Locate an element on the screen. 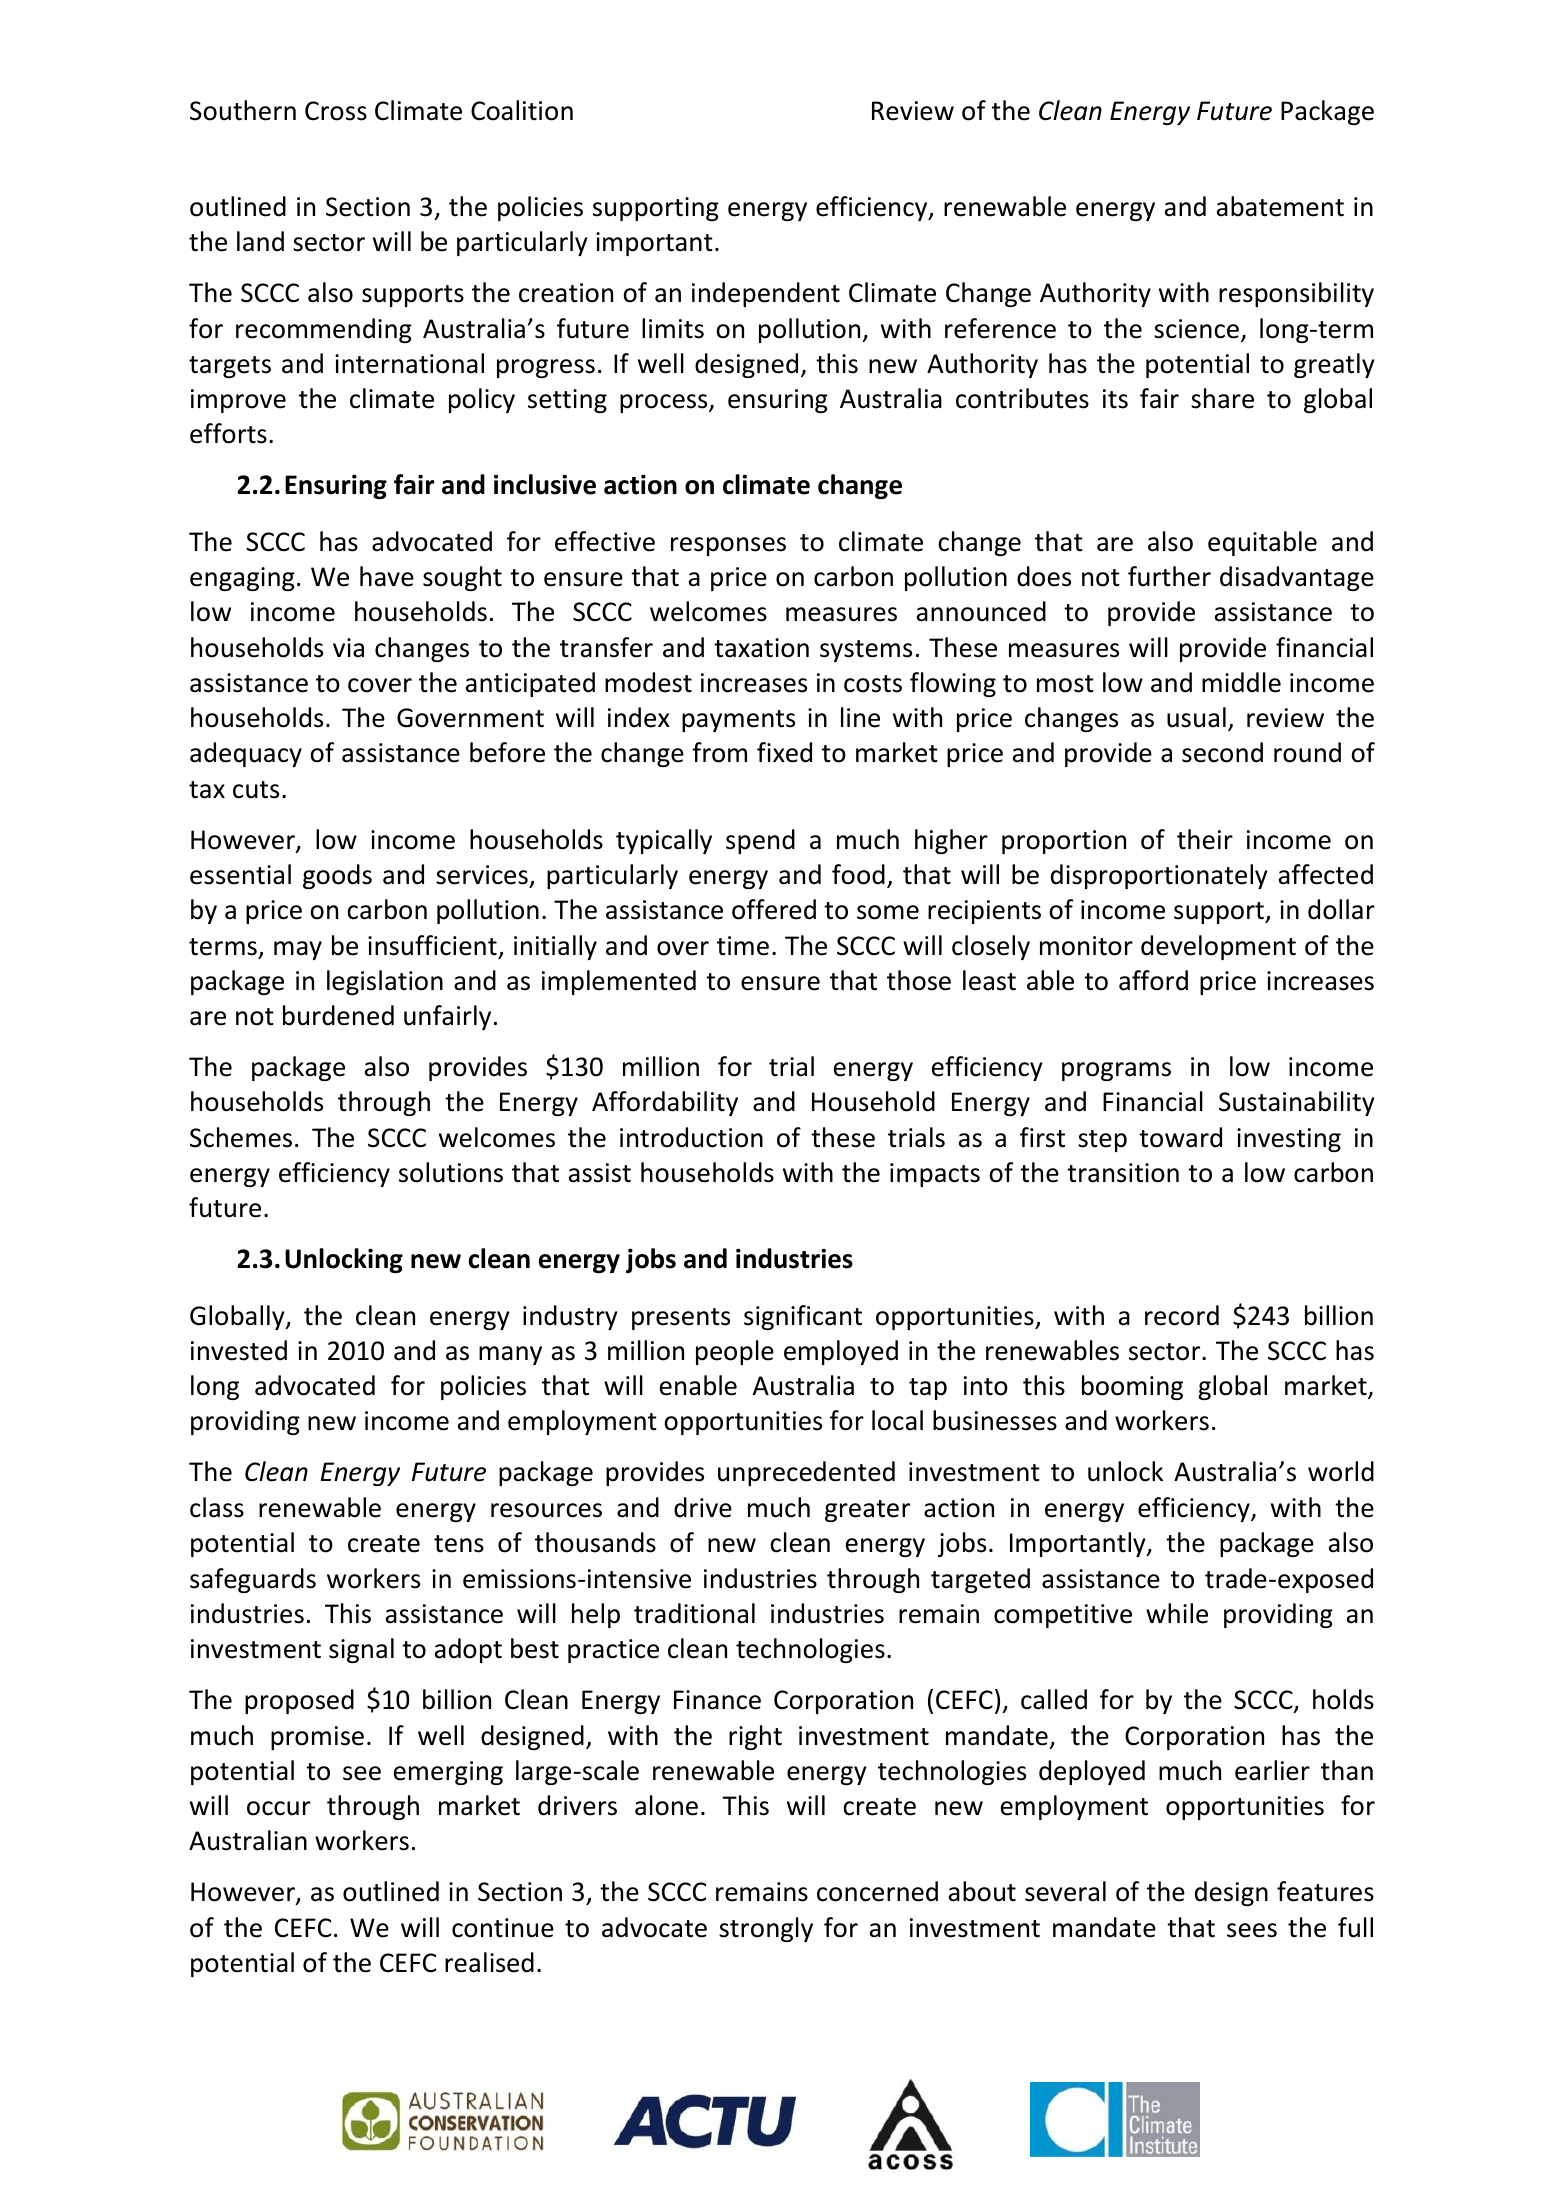 The width and height of the screenshot is (1564, 2212). abatement is located at coordinates (1280, 206).
